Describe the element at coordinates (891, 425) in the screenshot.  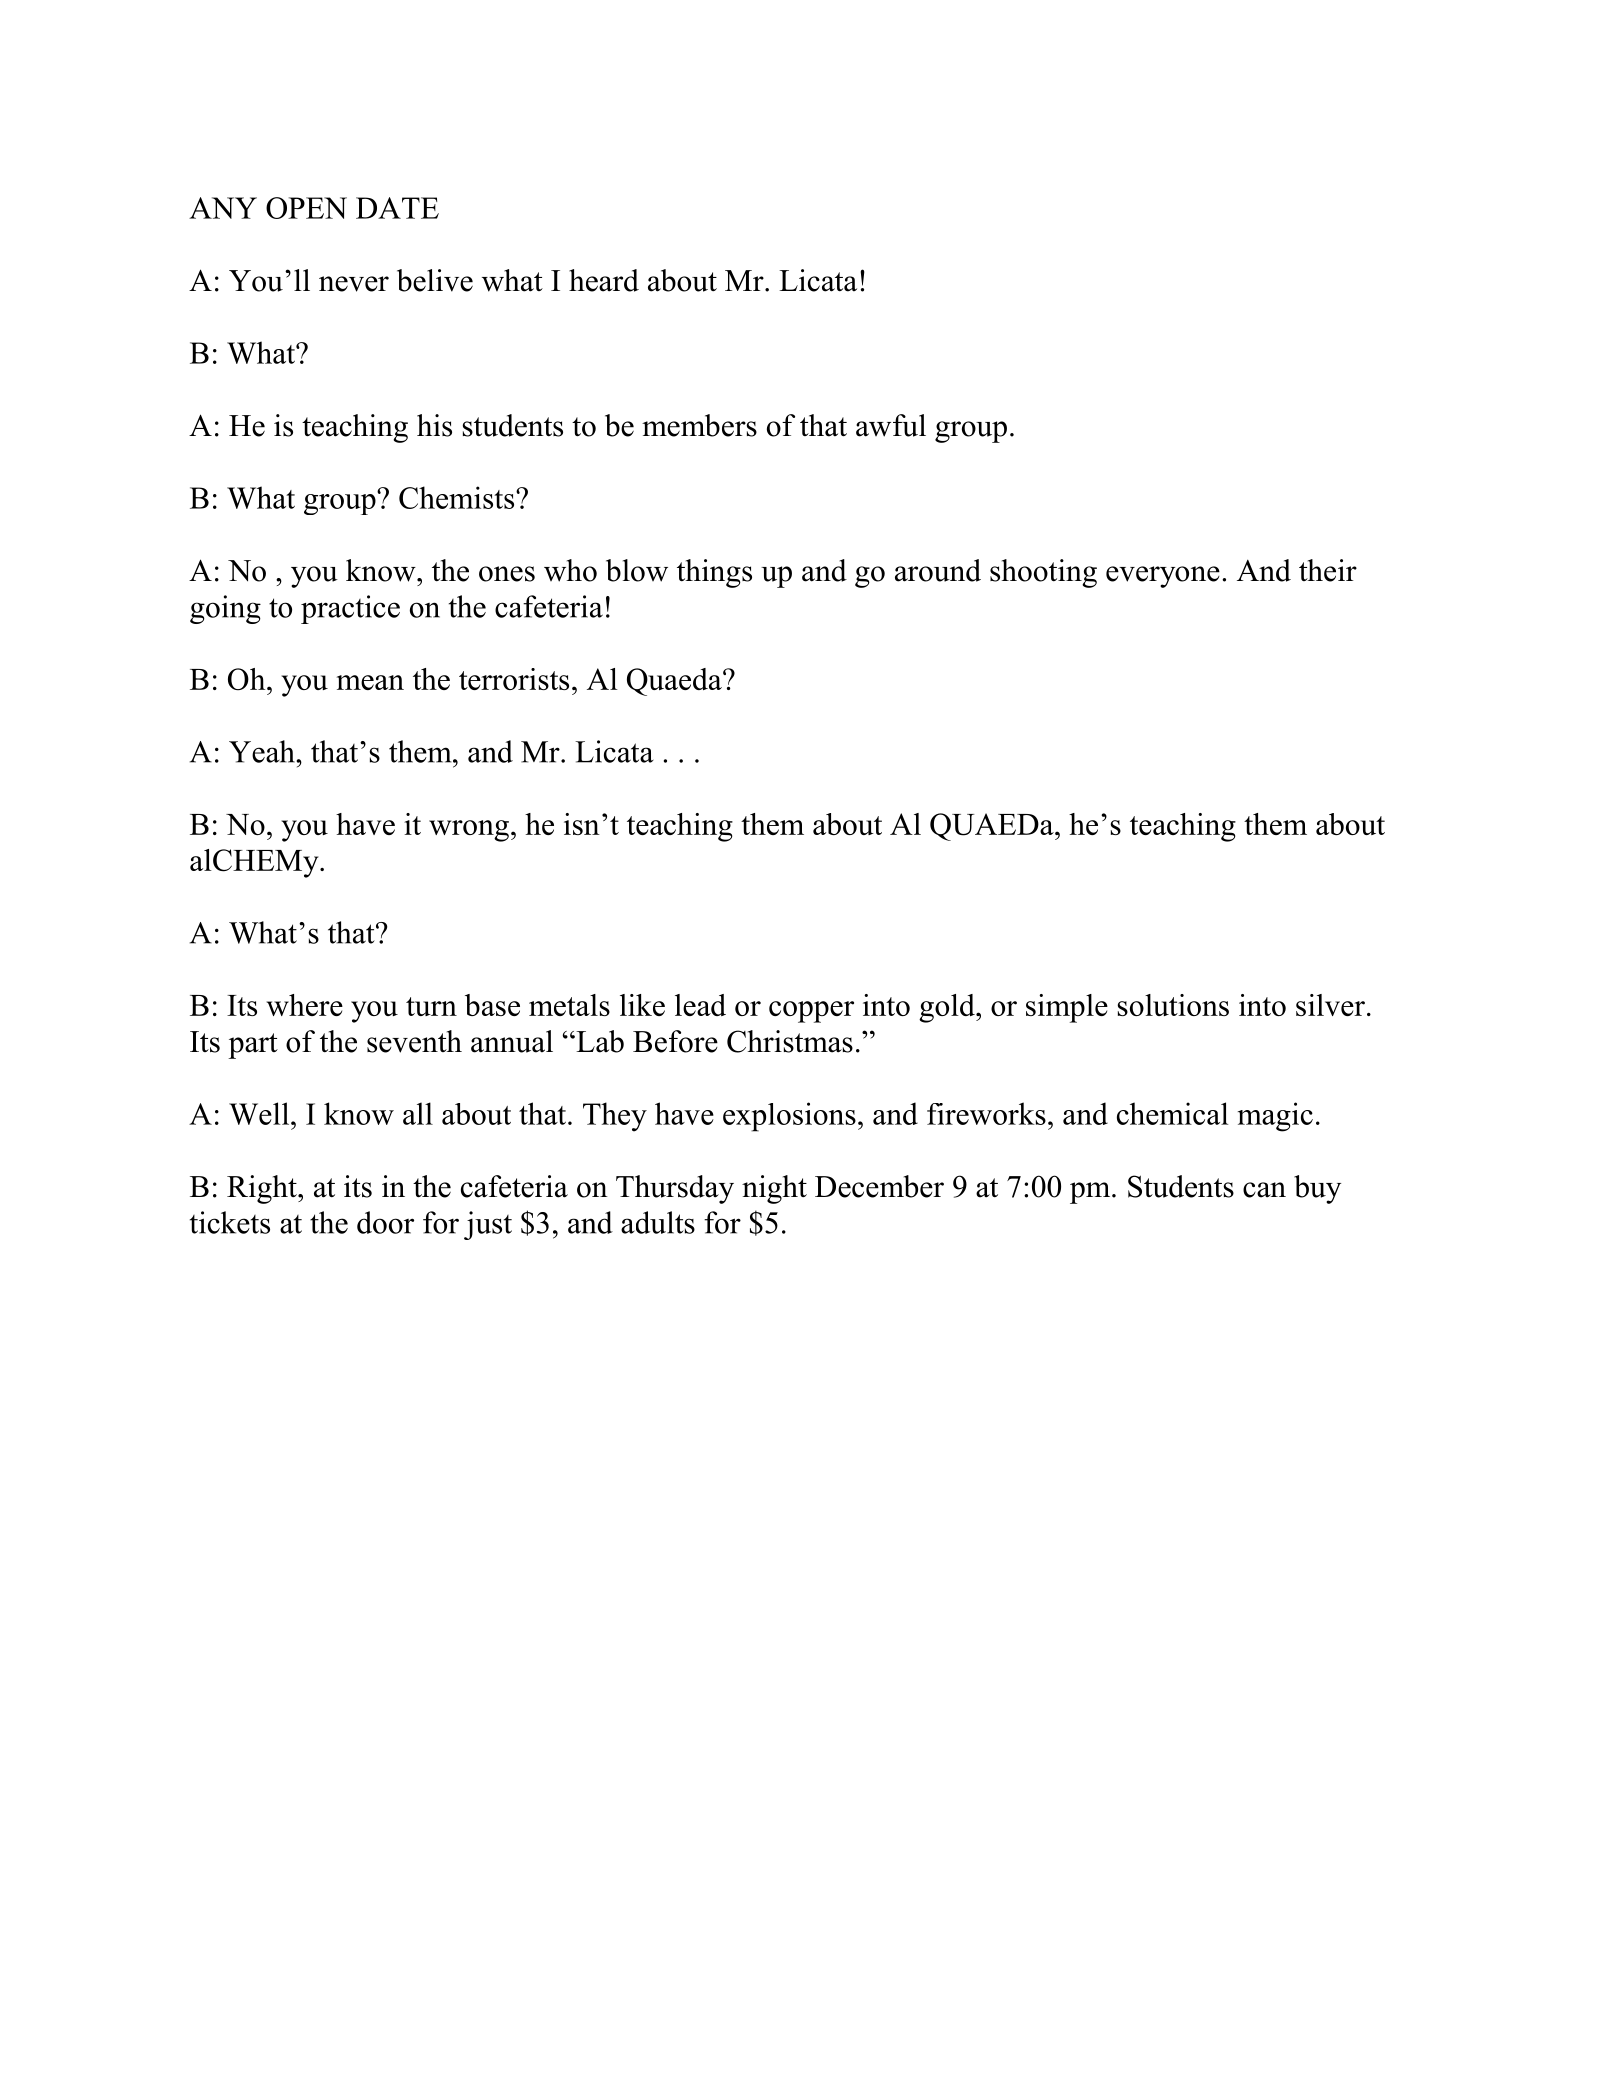
I see `awful` at that location.
